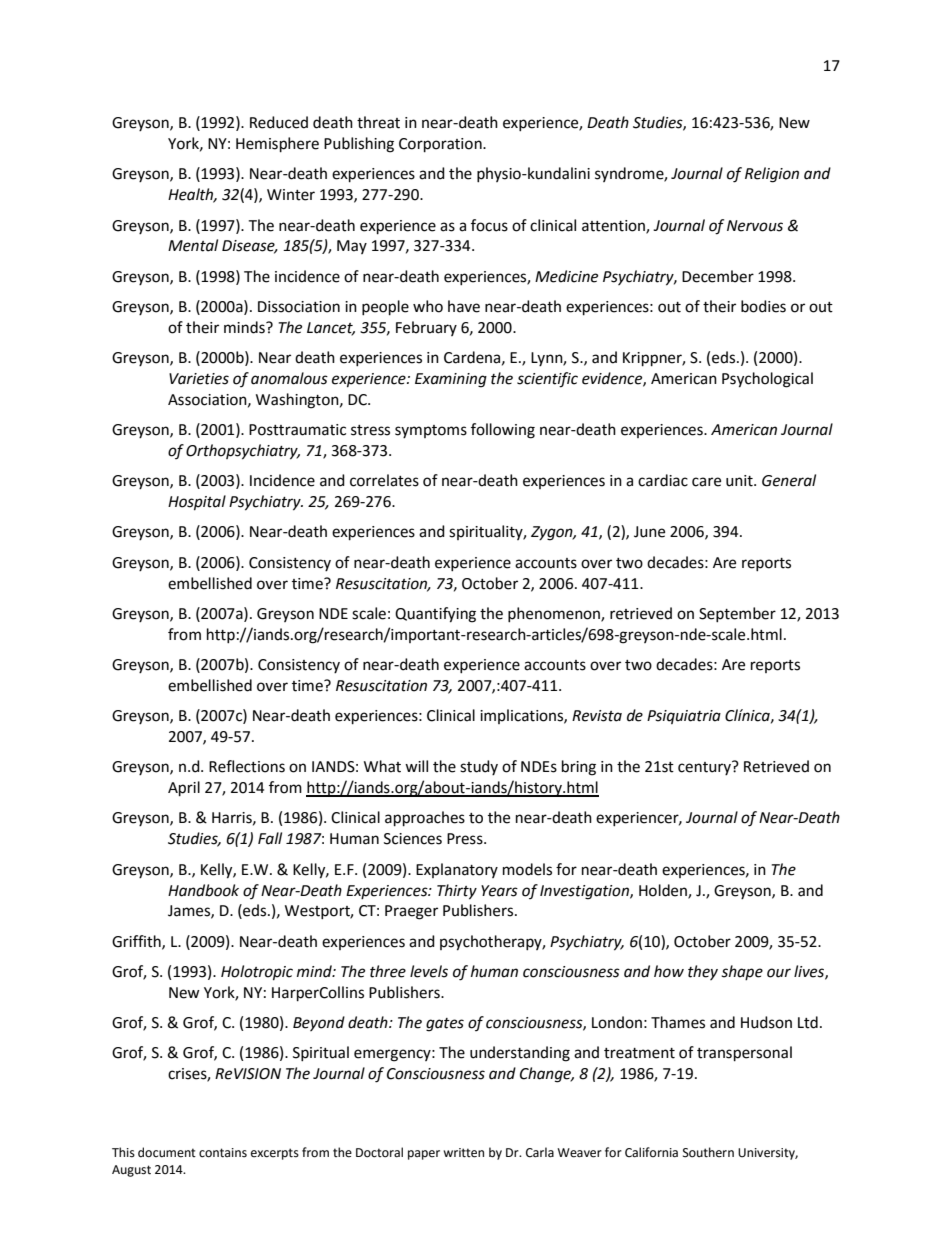 The width and height of the screenshot is (952, 1233). Describe the element at coordinates (772, 175) in the screenshot. I see `Religion` at that location.
